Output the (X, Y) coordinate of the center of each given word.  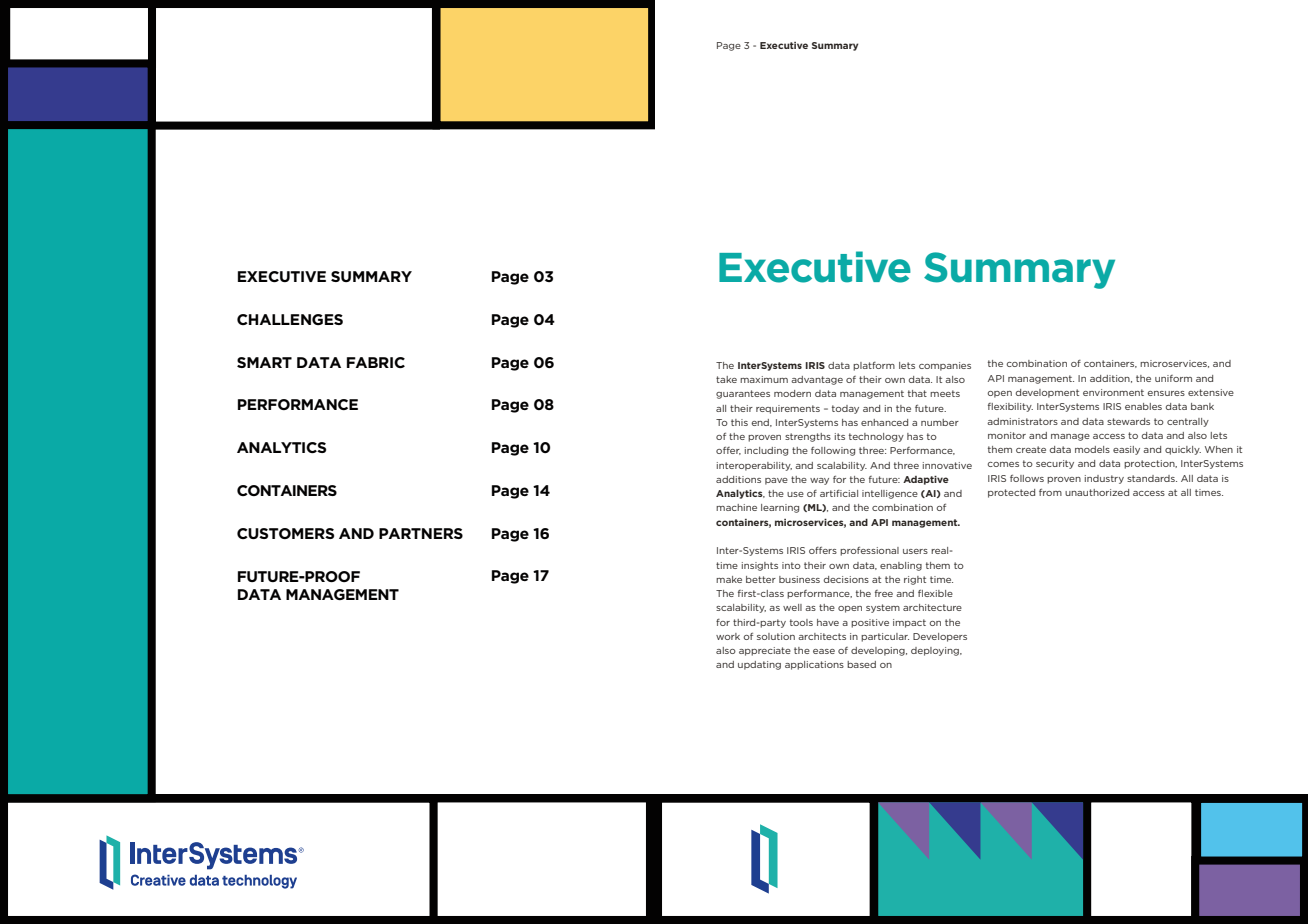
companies (945, 366)
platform (874, 366)
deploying (936, 651)
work (728, 636)
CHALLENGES (290, 319)
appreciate (765, 651)
